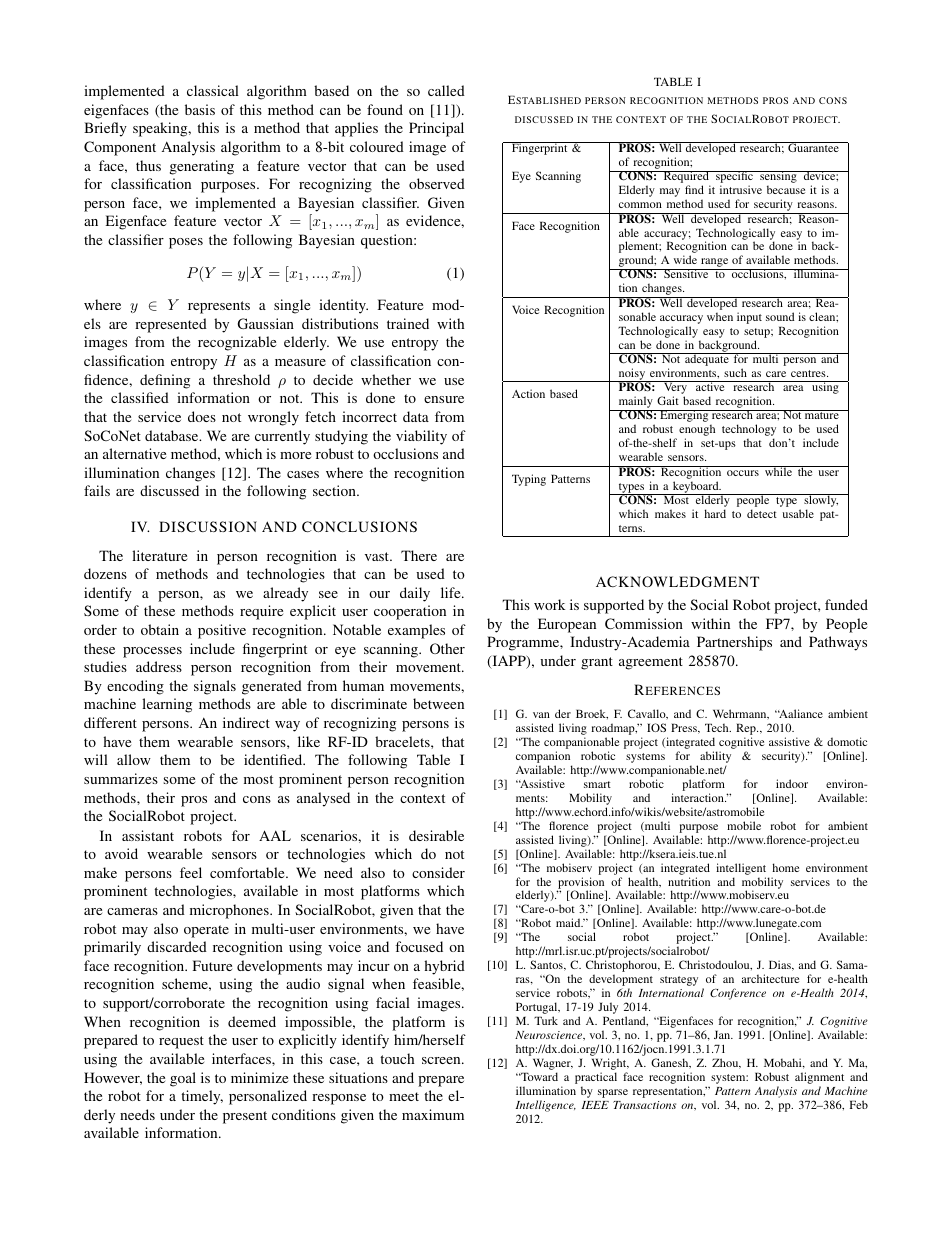 The width and height of the document is (952, 1233). Describe the element at coordinates (266, 323) in the document. I see `Gaussian` at that location.
